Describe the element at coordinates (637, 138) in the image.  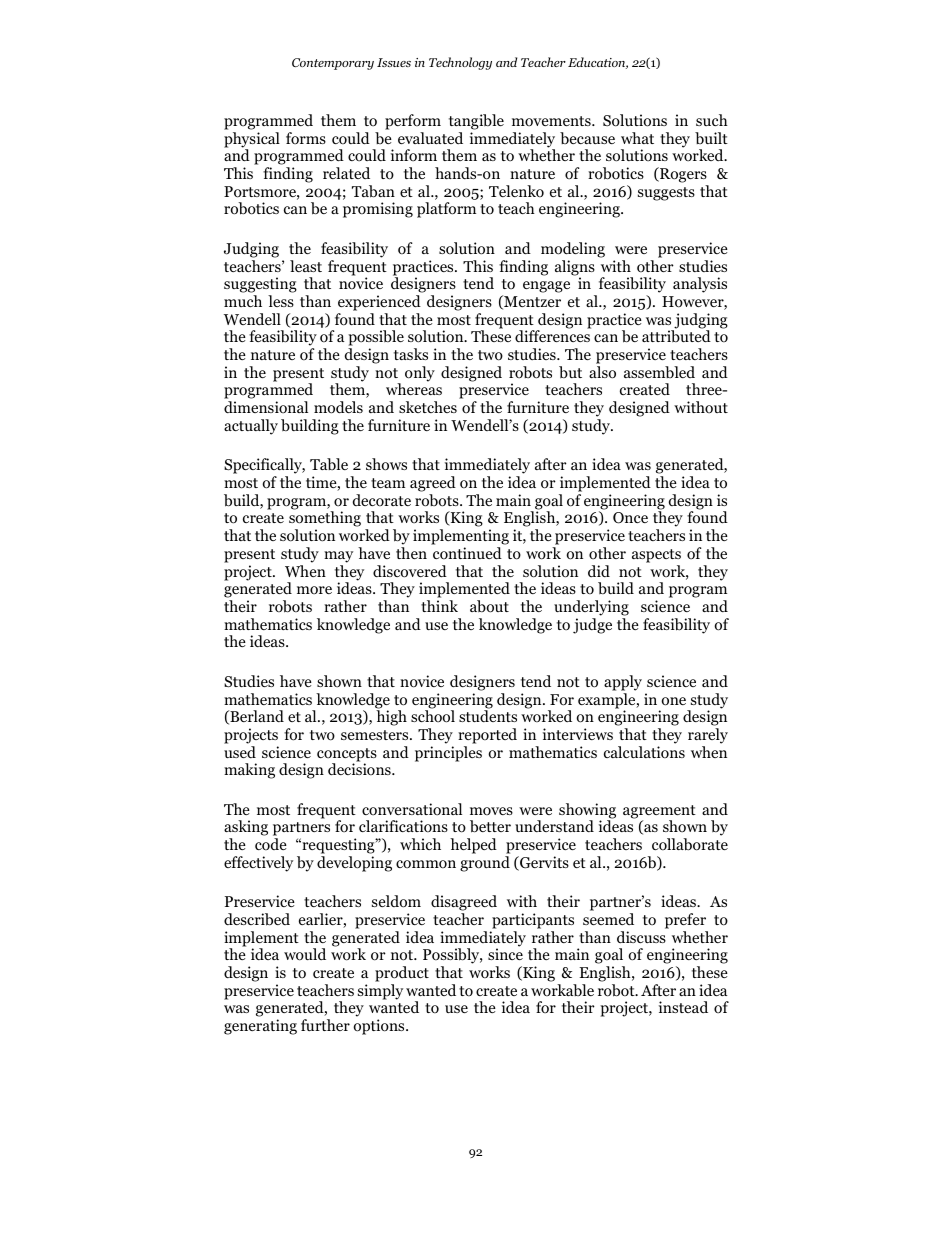
I see `what` at that location.
